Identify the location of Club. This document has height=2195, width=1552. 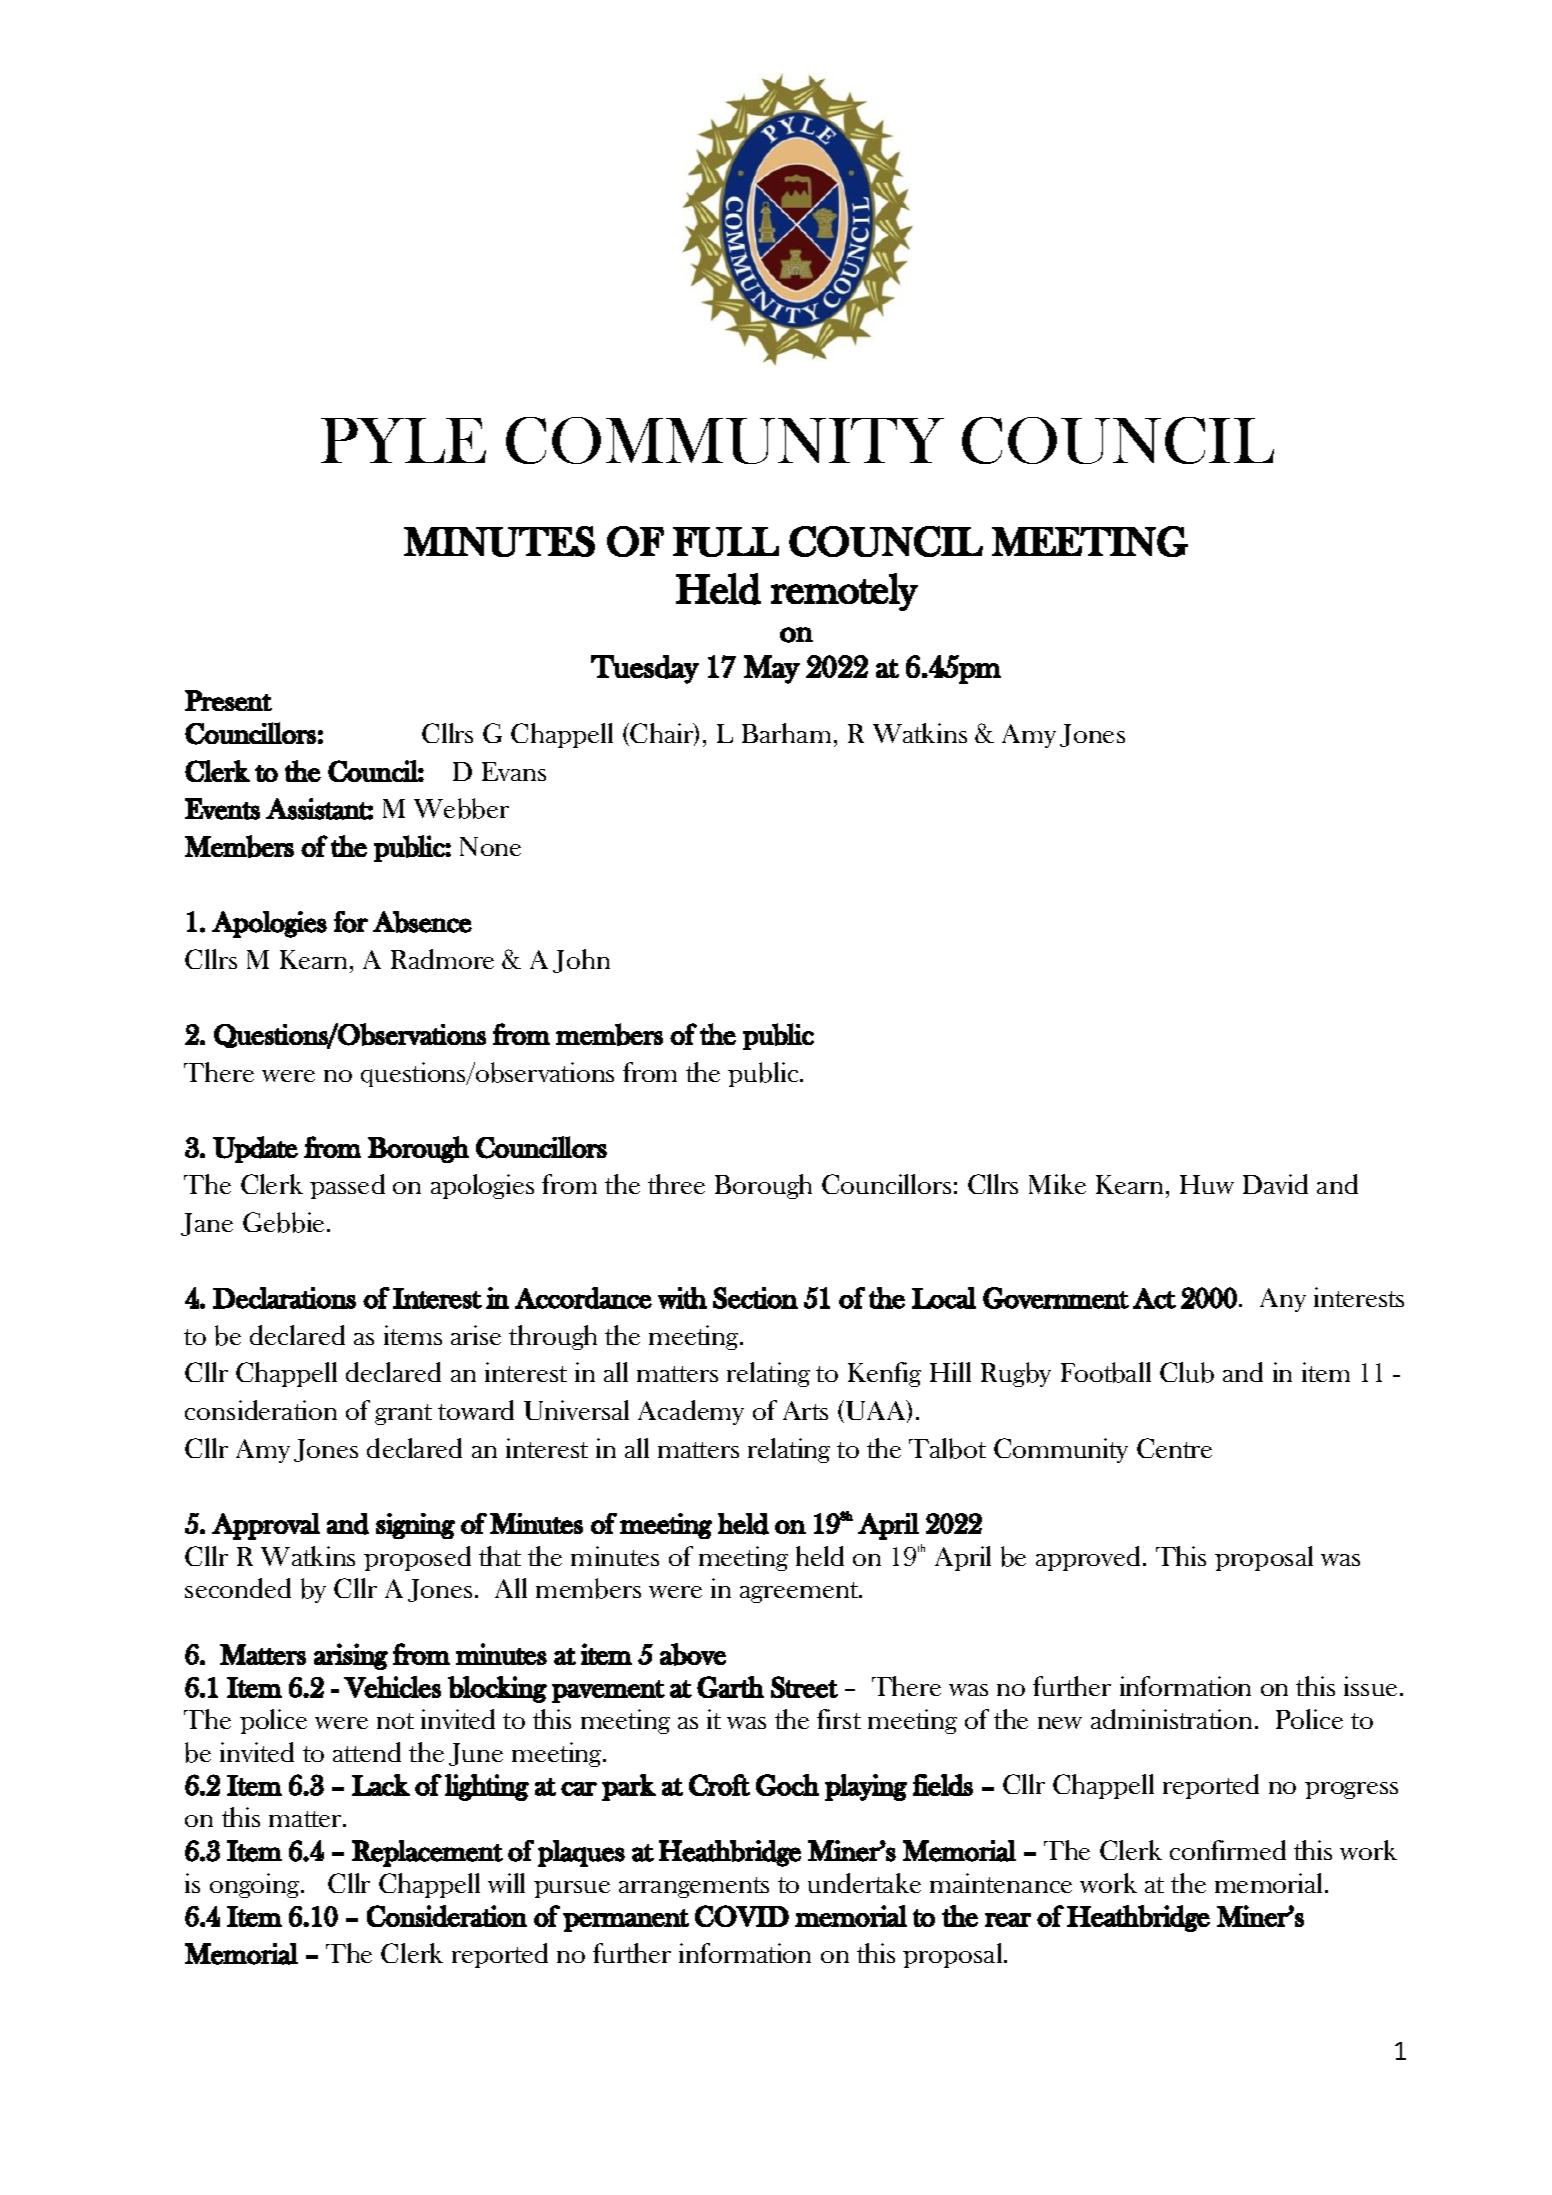
(1187, 1372).
